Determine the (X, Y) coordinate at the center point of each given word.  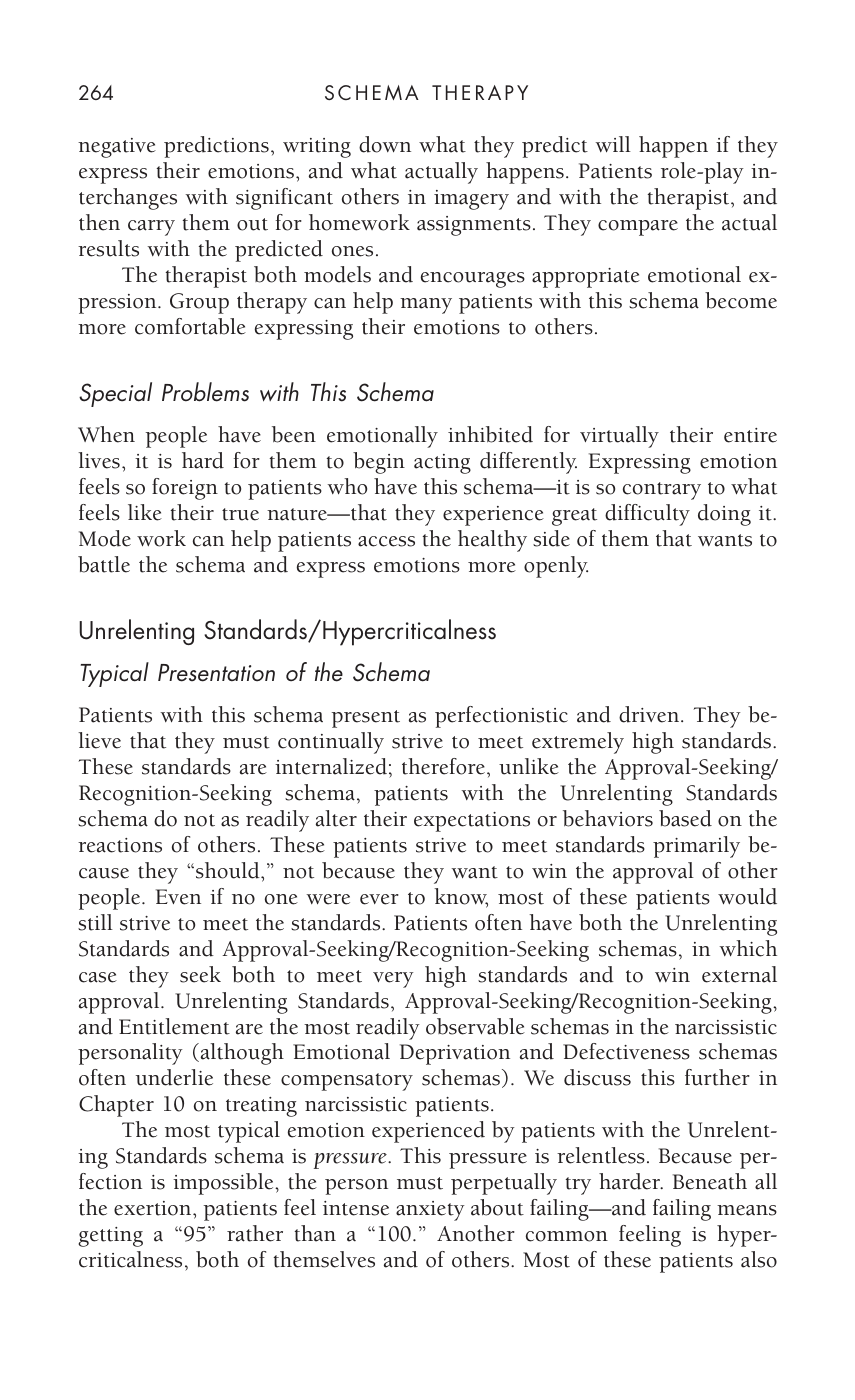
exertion (154, 1208)
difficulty (647, 515)
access (386, 541)
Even (178, 897)
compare (638, 228)
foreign (185, 489)
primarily (696, 847)
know (461, 897)
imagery (471, 200)
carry (151, 228)
